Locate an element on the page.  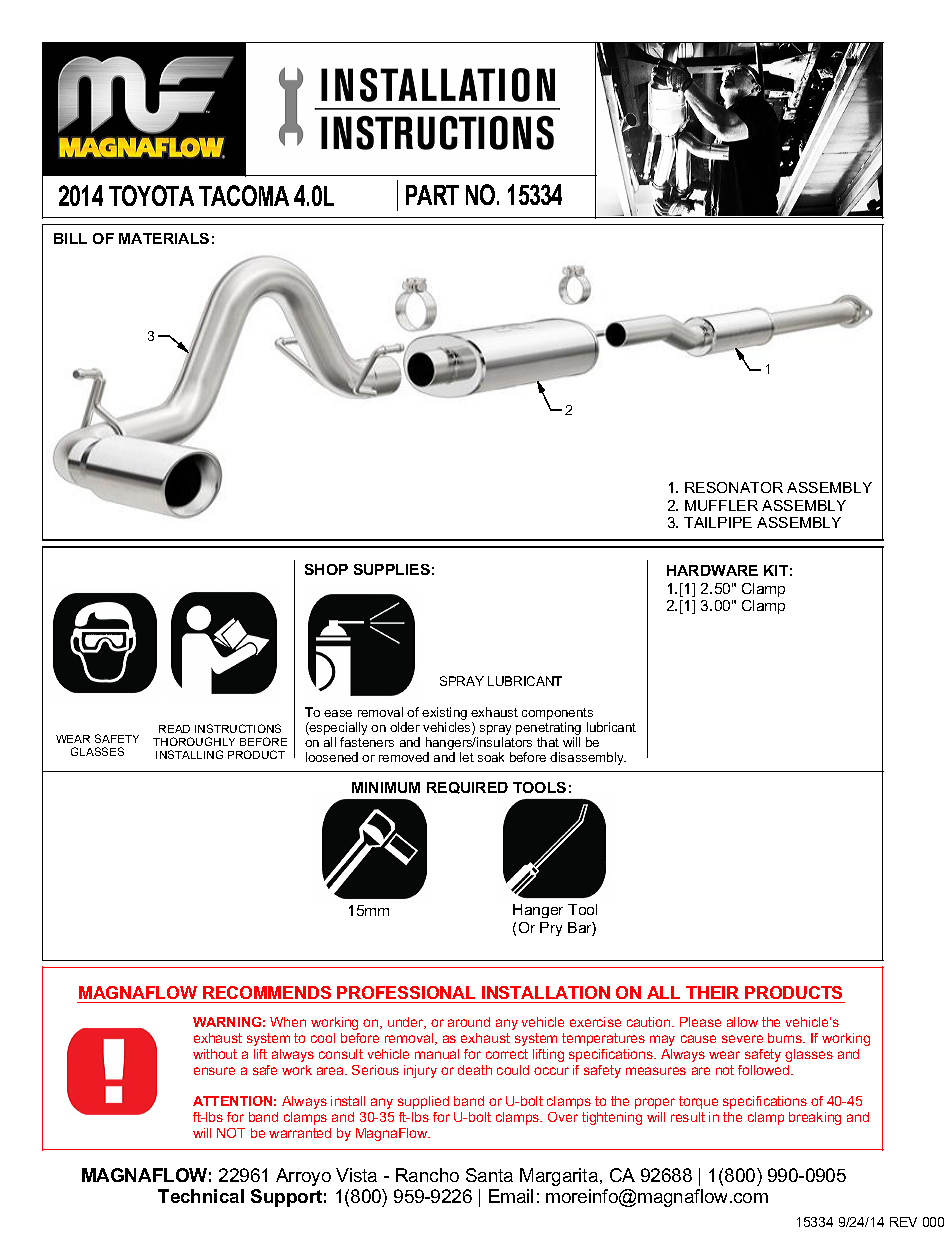
READ is located at coordinates (174, 729).
